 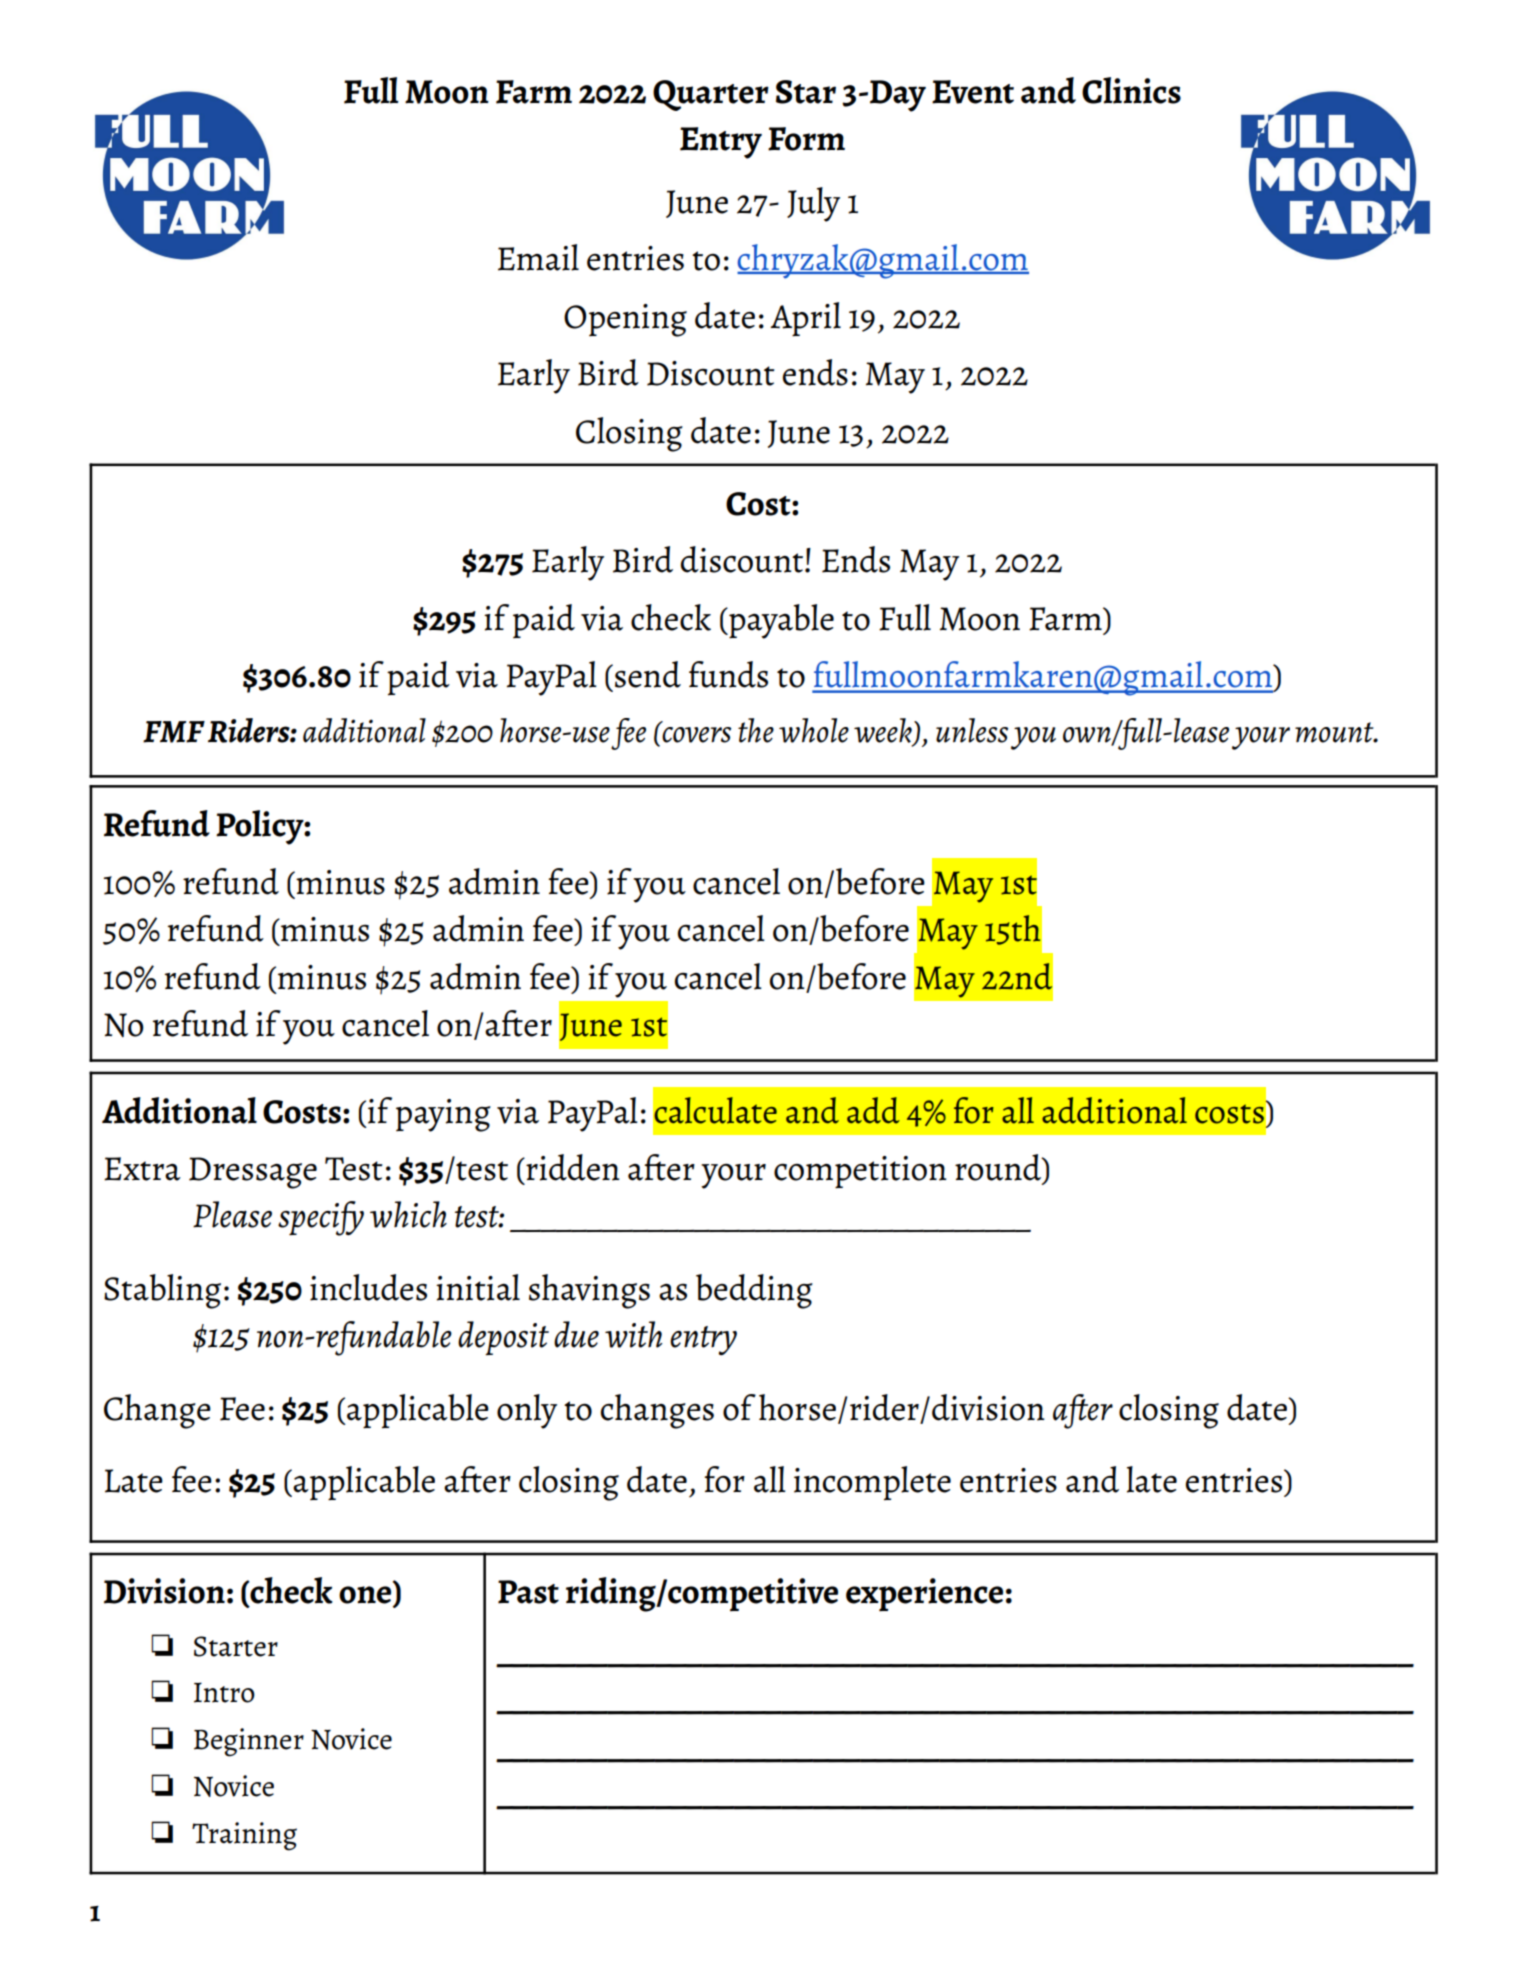 I want to click on Email, so click(x=538, y=257).
